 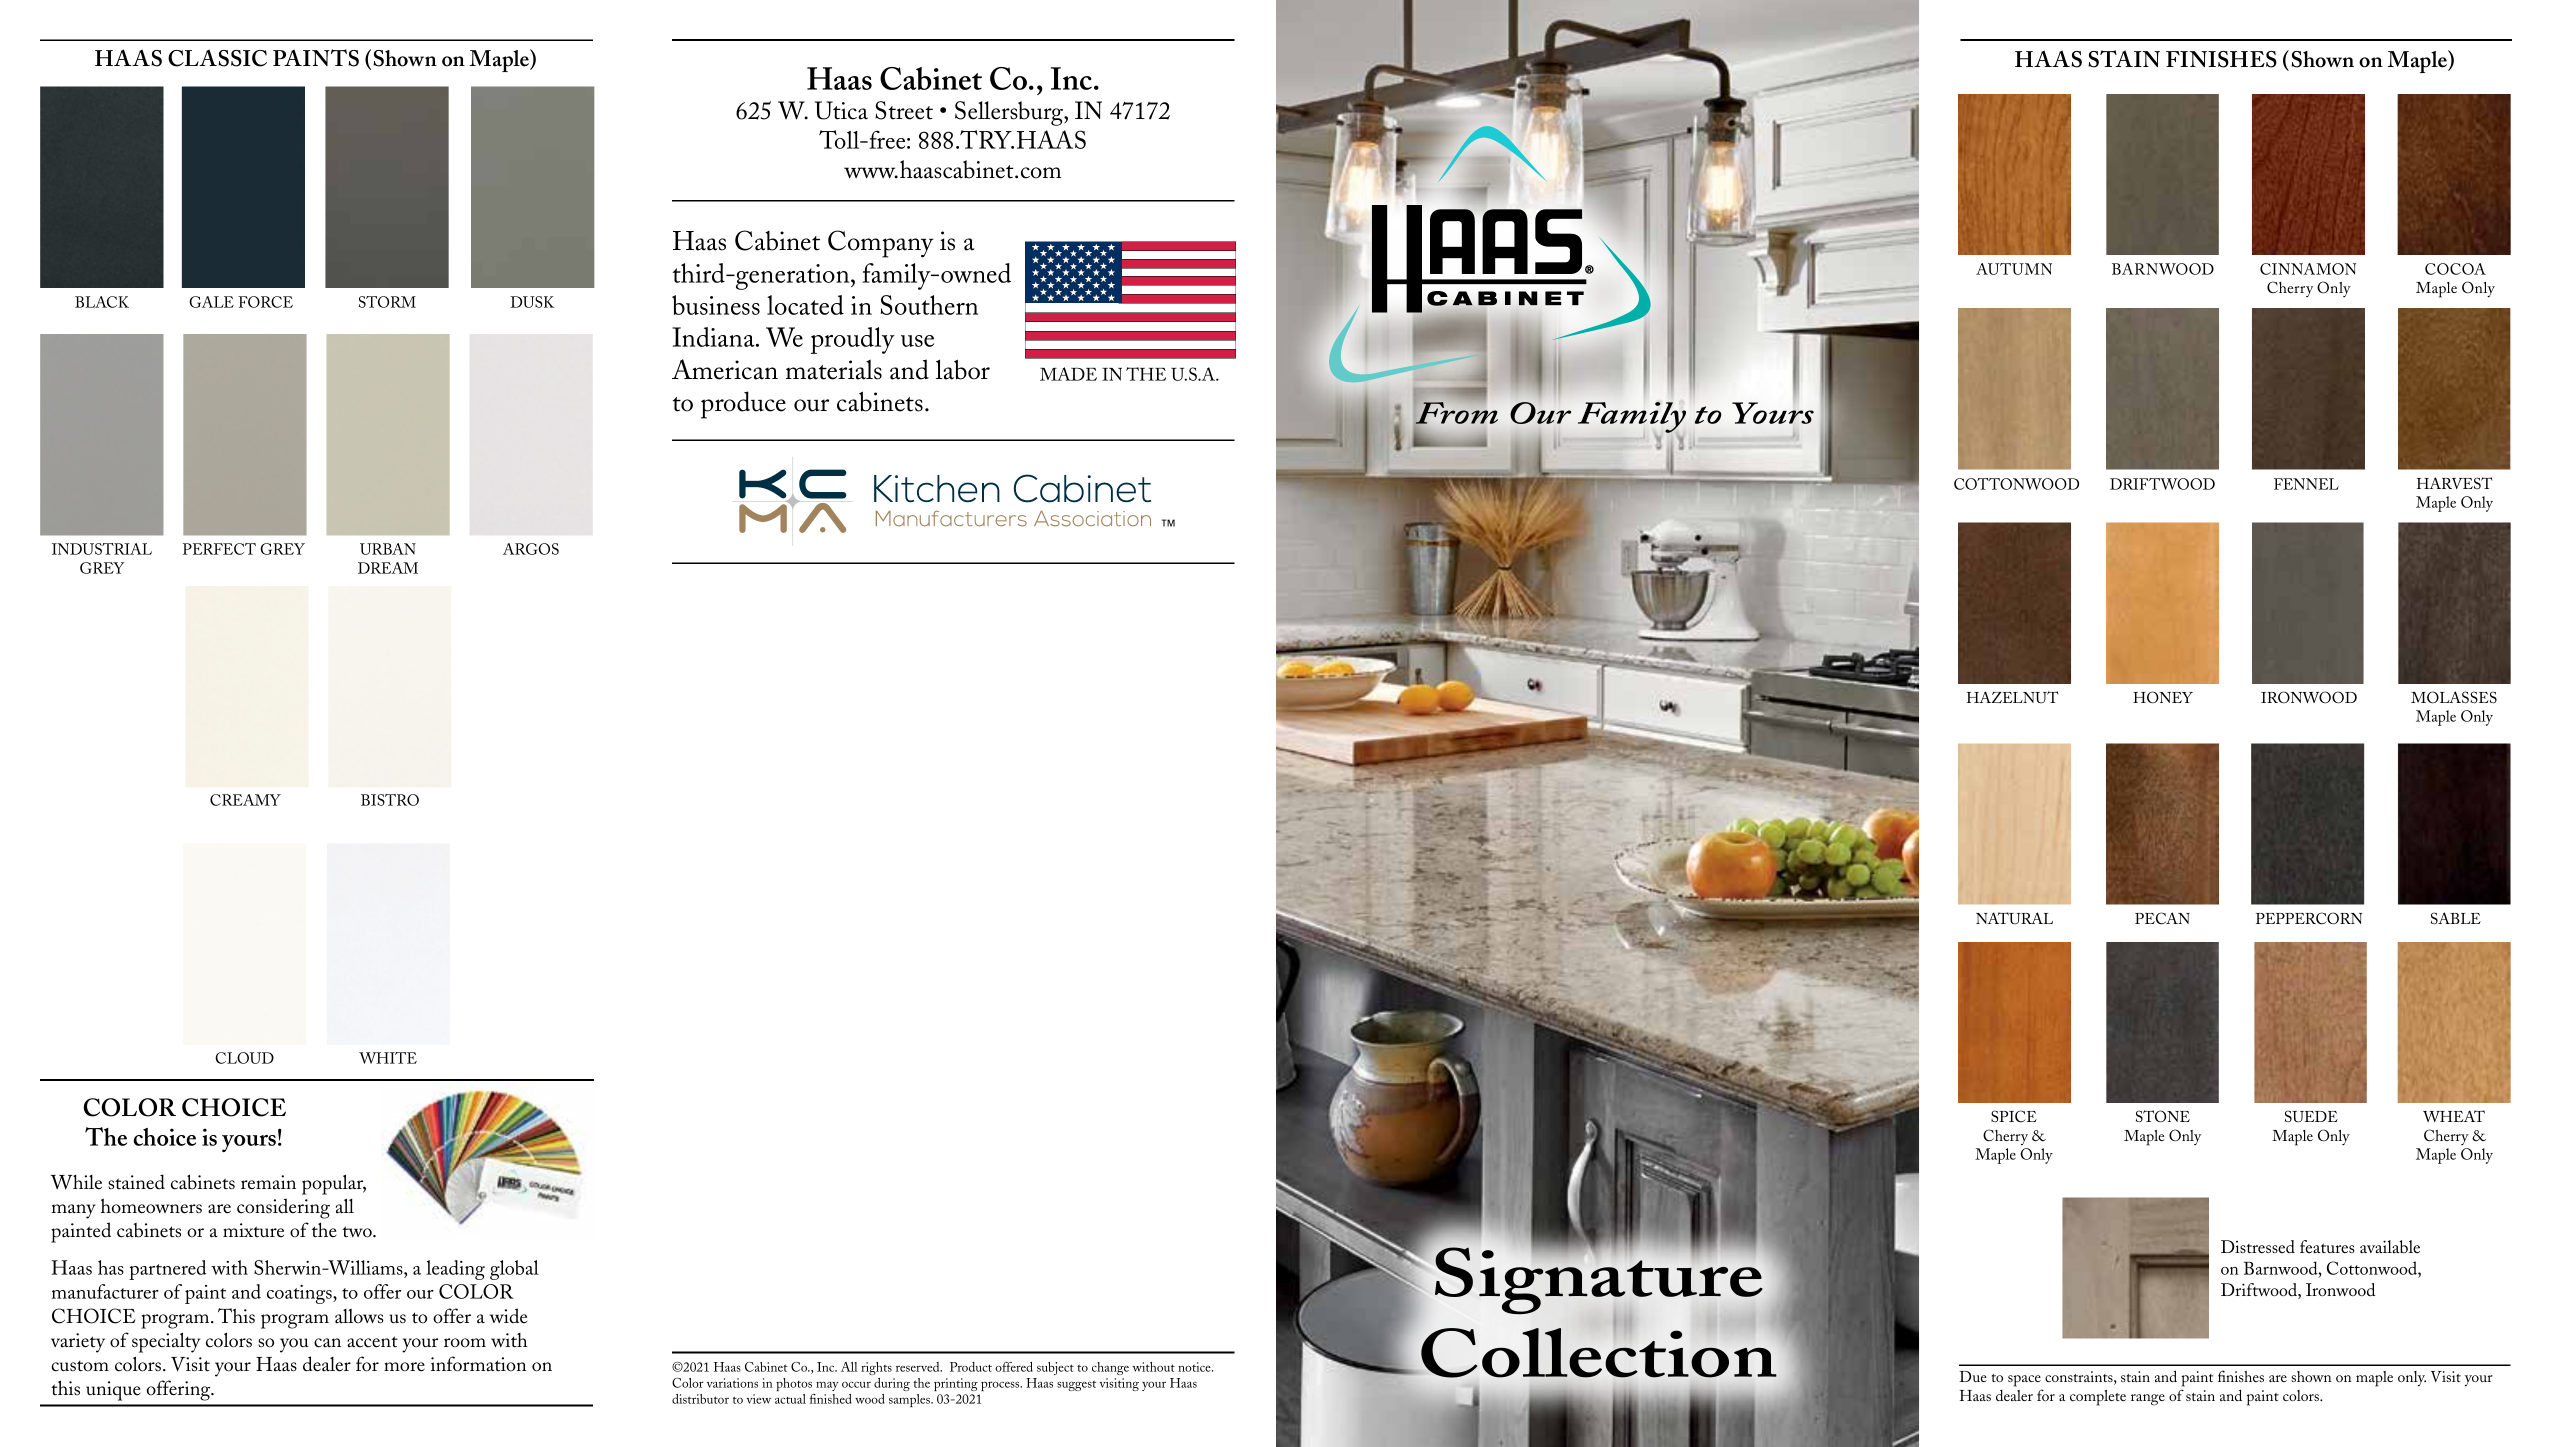 I want to click on Street, so click(x=904, y=110).
